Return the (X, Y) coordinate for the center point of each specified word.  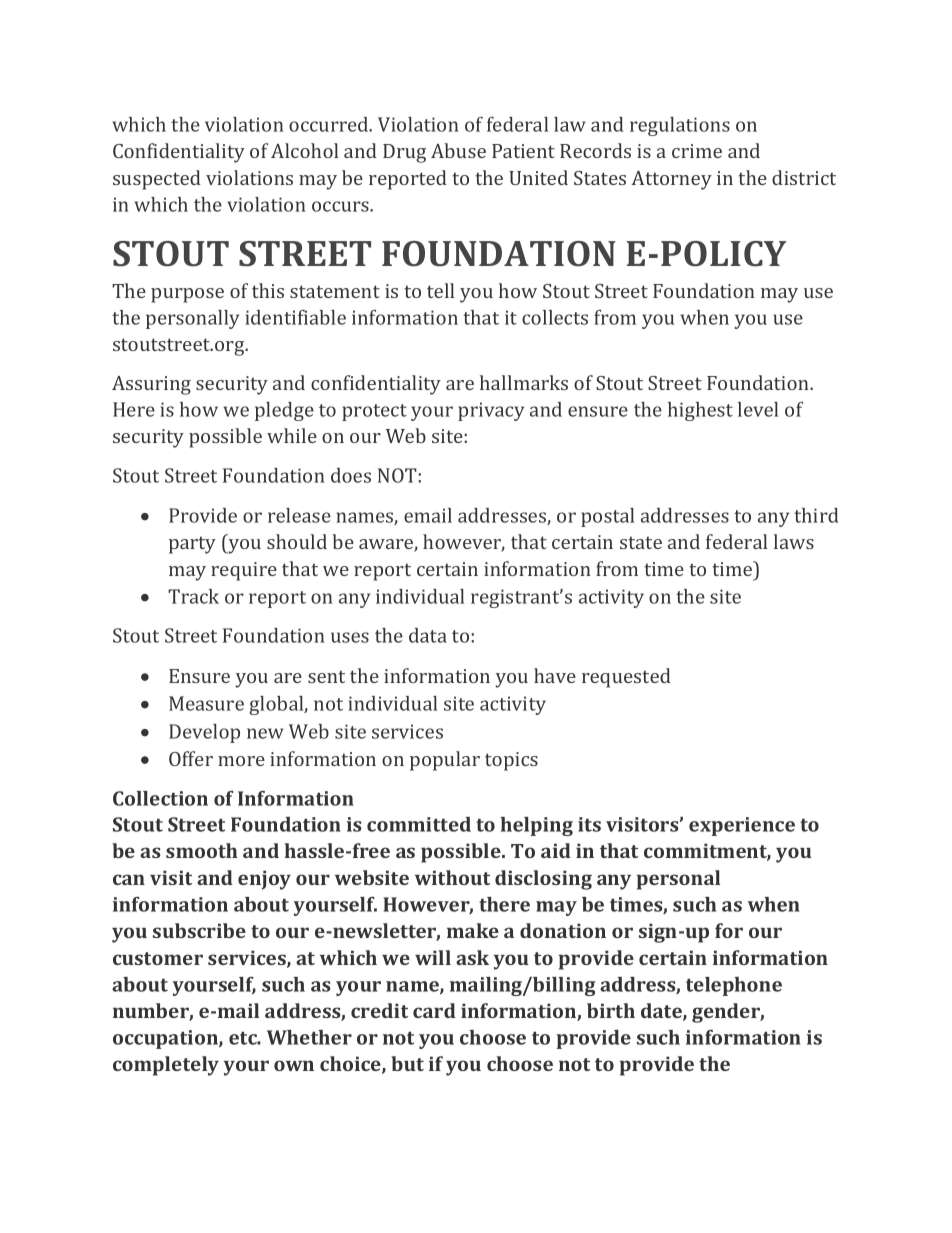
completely (166, 1066)
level (758, 409)
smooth (202, 850)
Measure (206, 703)
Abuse (458, 150)
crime (697, 151)
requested (626, 678)
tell (440, 290)
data (428, 635)
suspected (157, 180)
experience (742, 826)
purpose (187, 295)
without (452, 877)
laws (794, 541)
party (192, 545)
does (351, 475)
